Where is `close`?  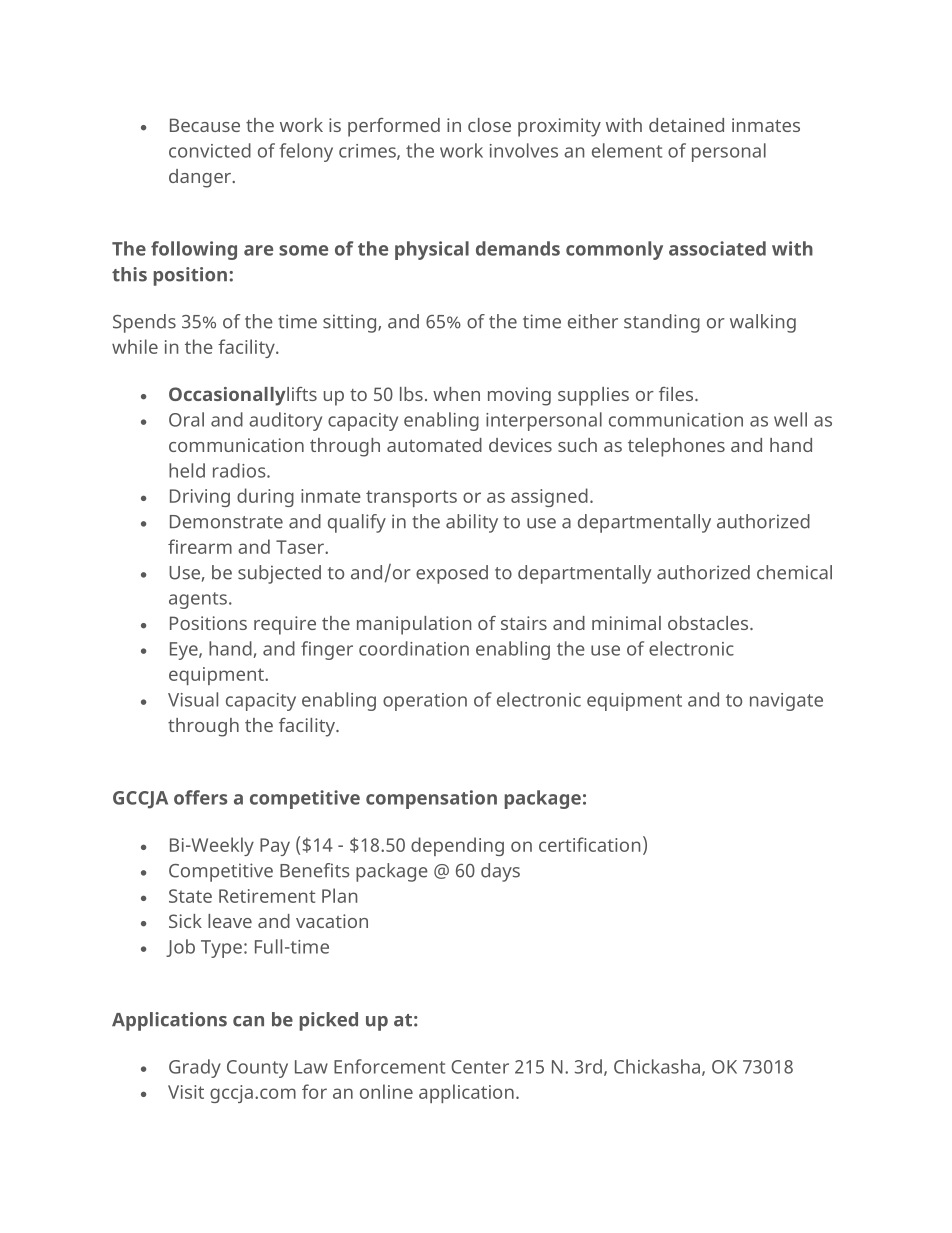 close is located at coordinates (489, 125).
